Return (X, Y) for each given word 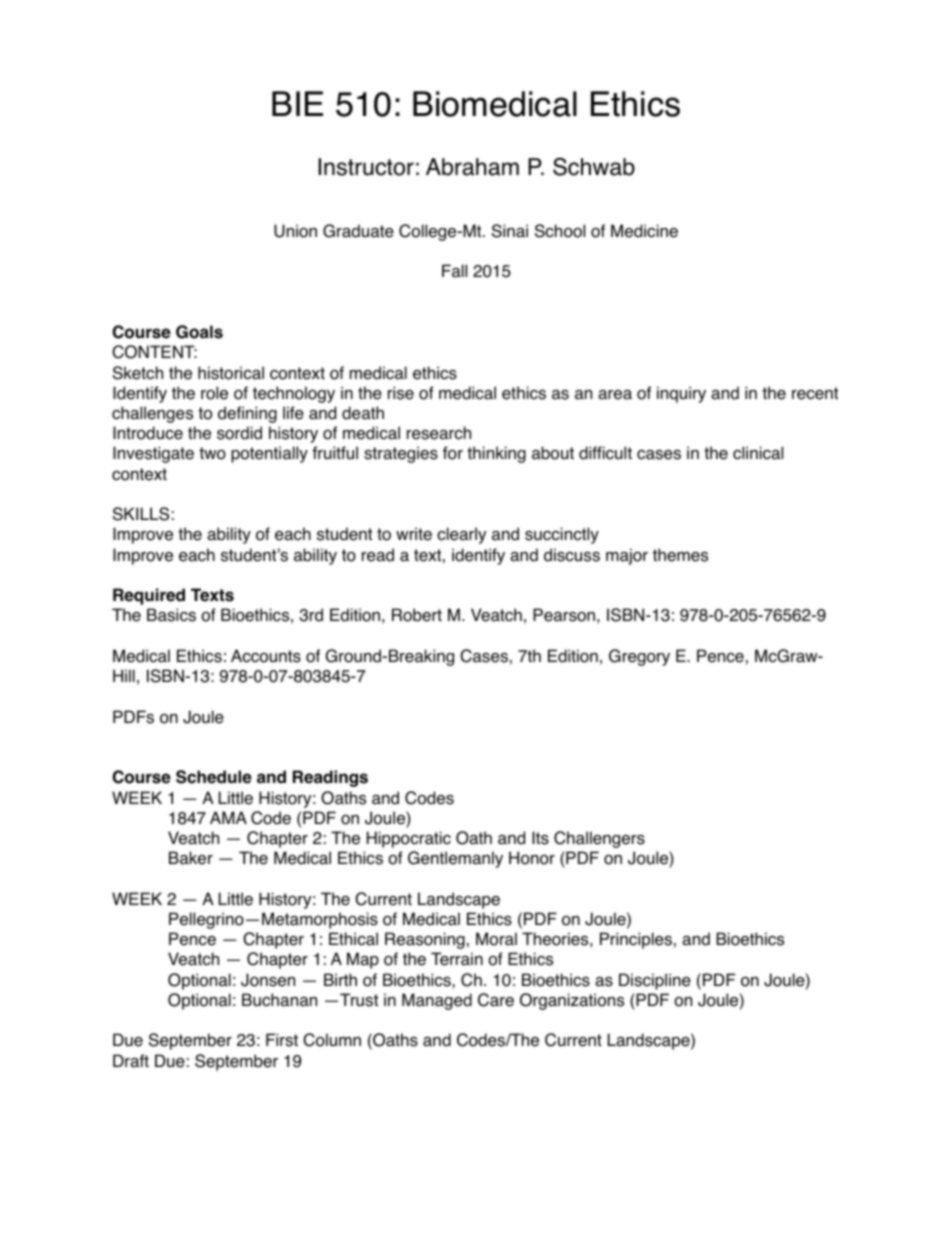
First (282, 1040)
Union (295, 231)
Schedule (214, 777)
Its (540, 838)
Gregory (639, 657)
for (453, 453)
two (212, 453)
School (560, 231)
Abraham (472, 167)
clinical (758, 453)
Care (496, 1000)
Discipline (655, 981)
